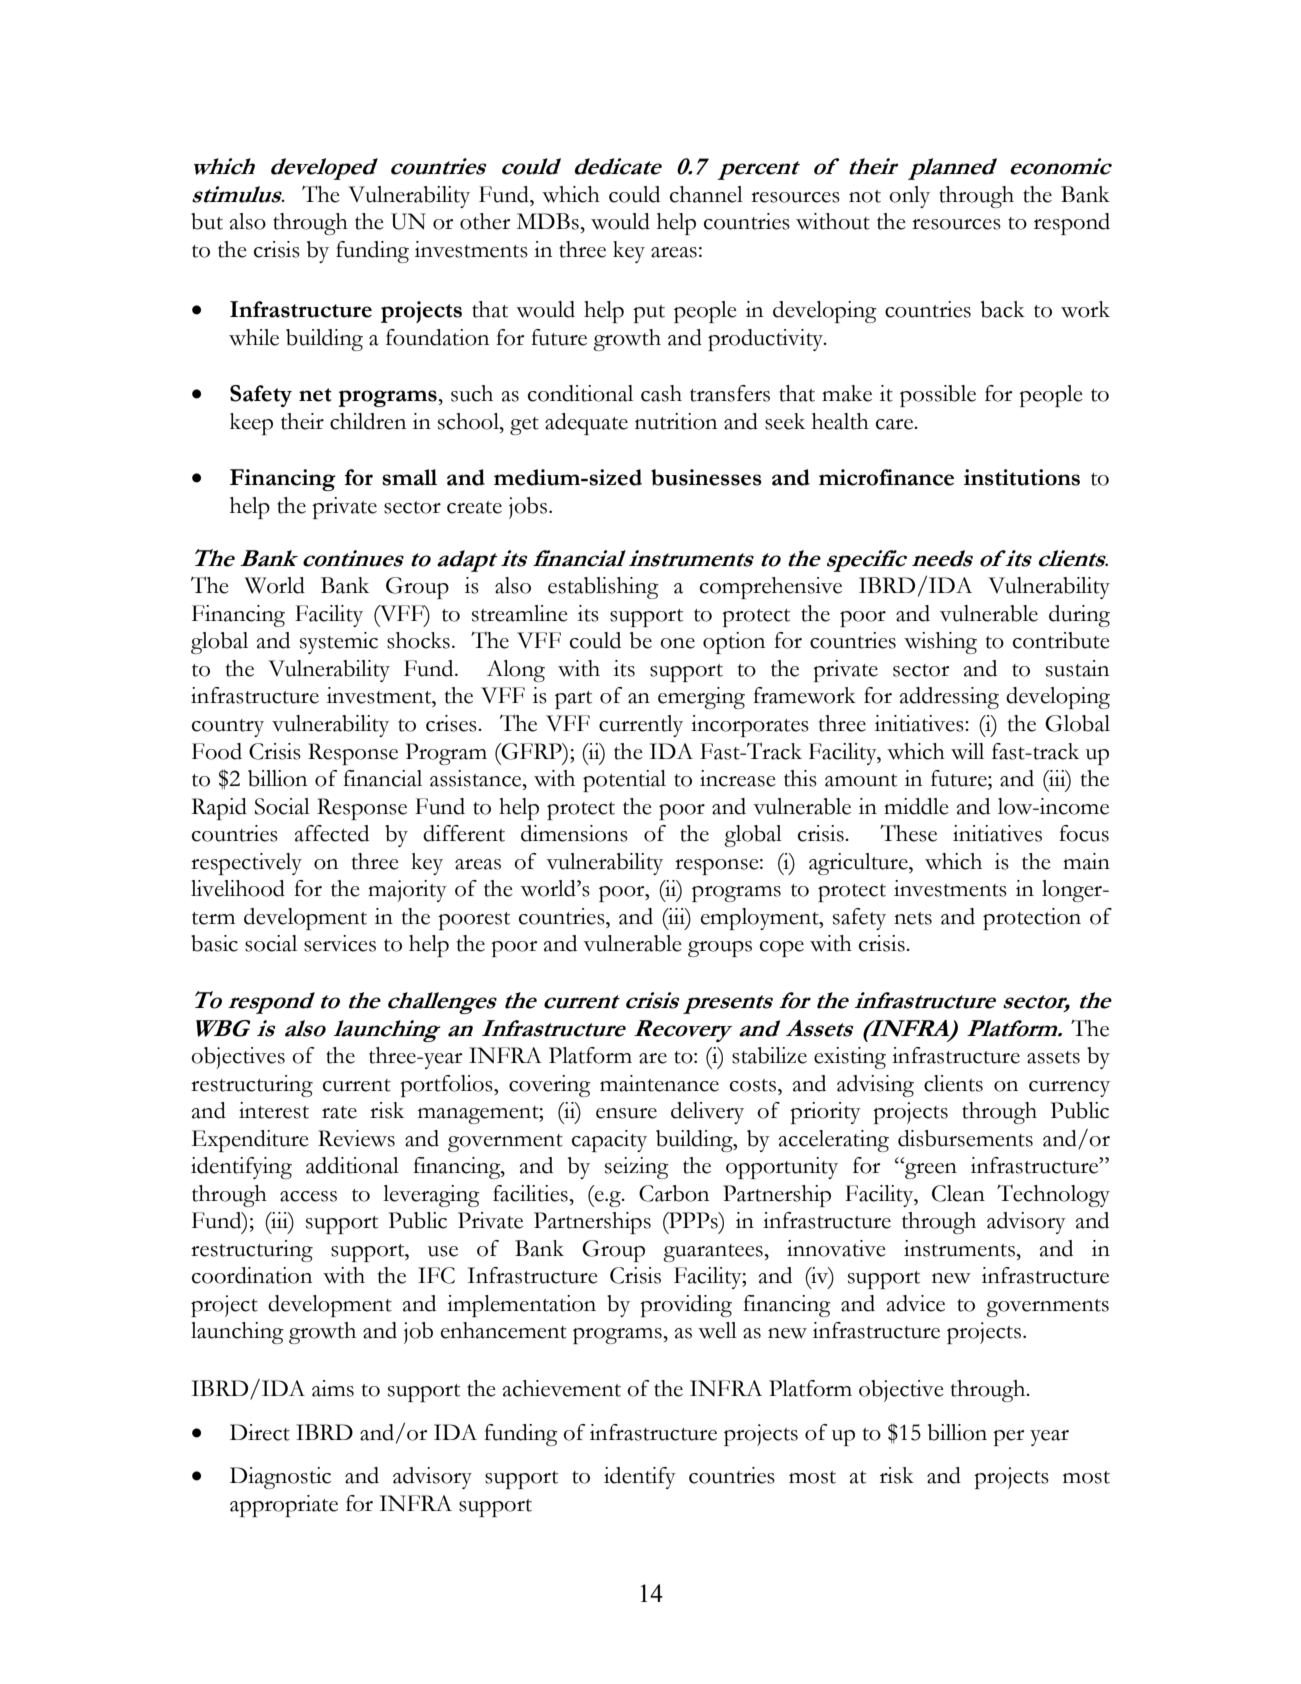  Describe the element at coordinates (562, 1388) in the document. I see `achievement` at that location.
